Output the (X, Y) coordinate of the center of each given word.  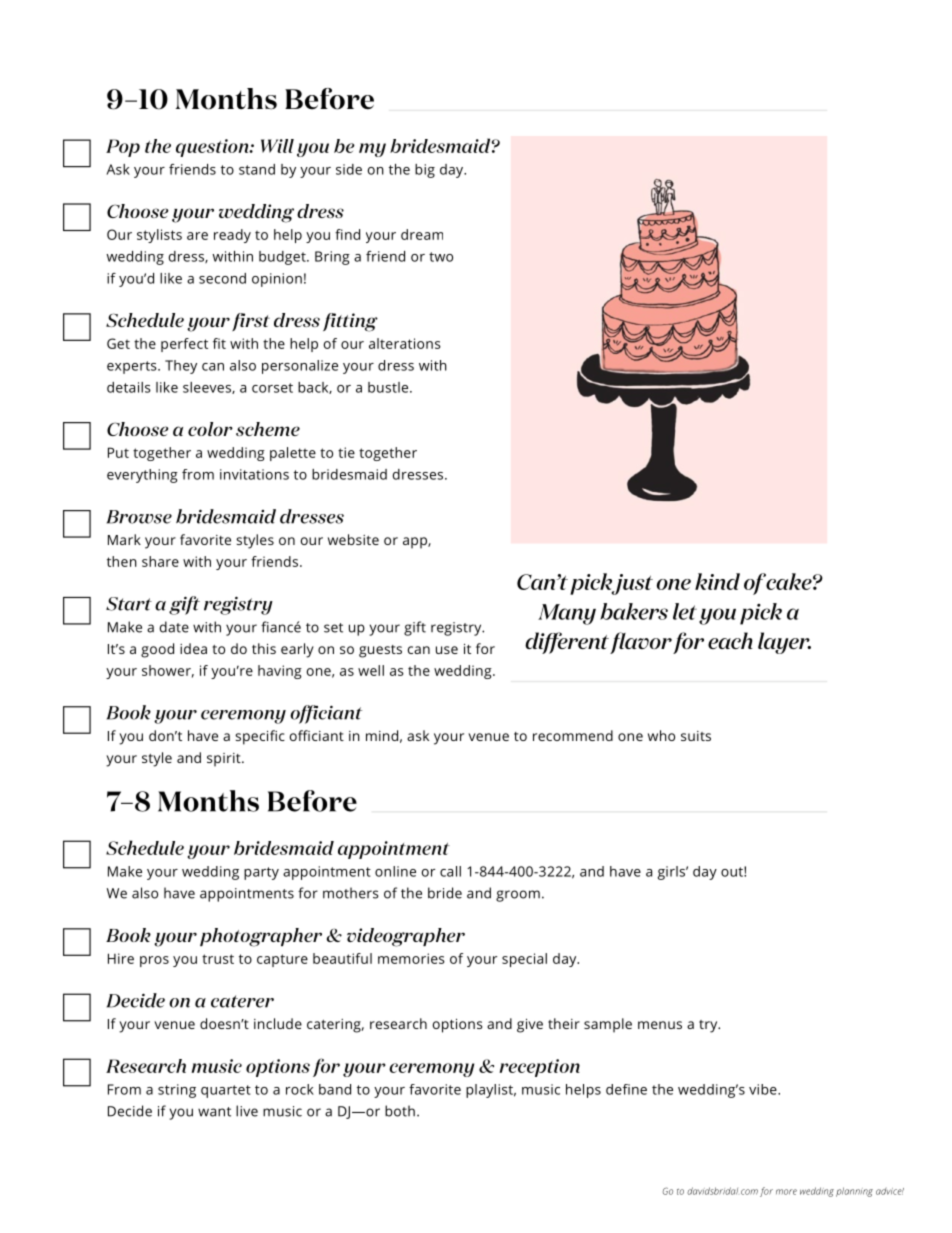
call (450, 871)
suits (696, 736)
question (213, 148)
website (353, 539)
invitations (254, 474)
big (425, 171)
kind (717, 581)
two (441, 257)
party (261, 873)
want (214, 1112)
